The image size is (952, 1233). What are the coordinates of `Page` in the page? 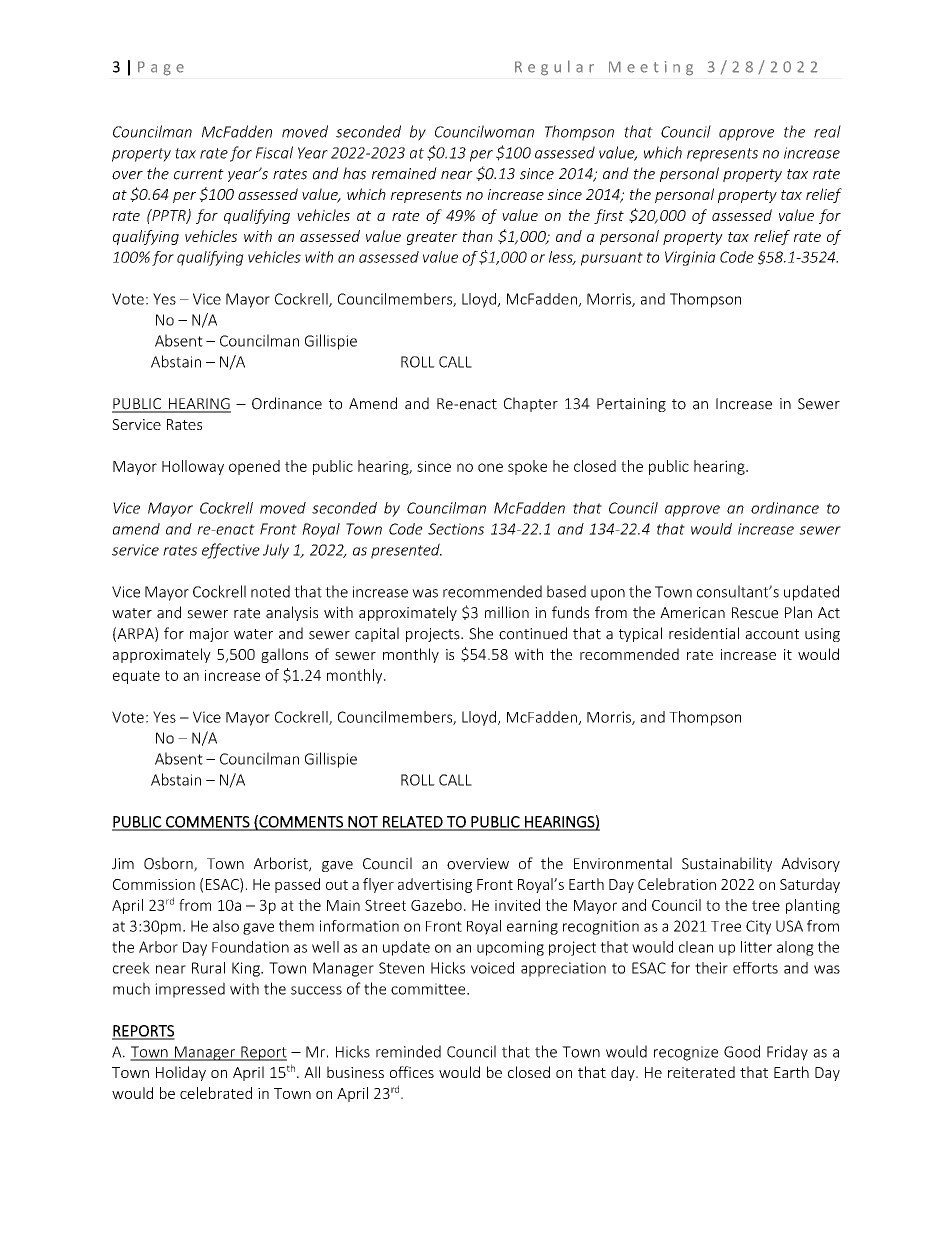 It's located at (161, 68).
